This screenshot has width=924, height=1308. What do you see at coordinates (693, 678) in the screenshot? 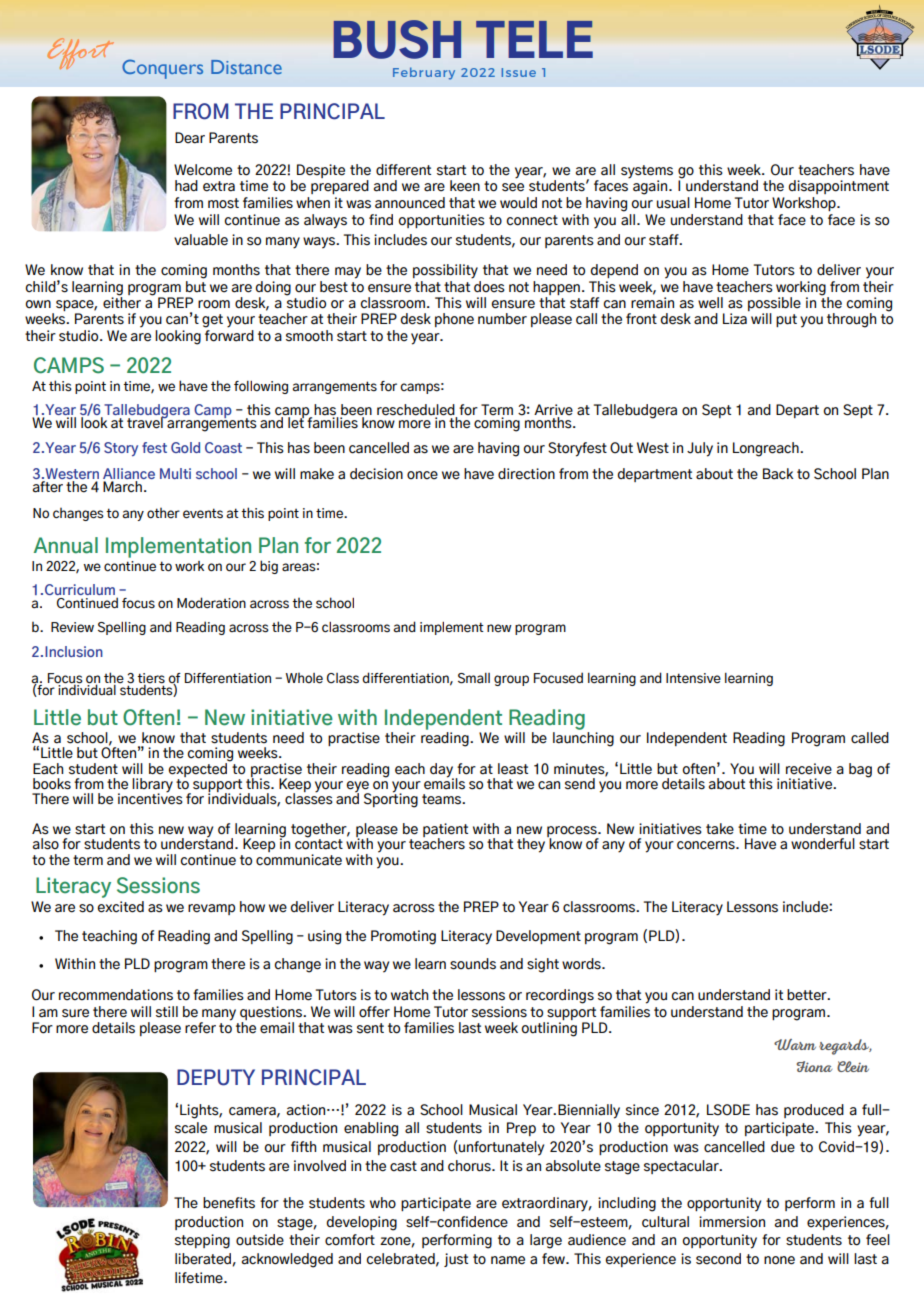
I see `Intensive` at bounding box center [693, 678].
